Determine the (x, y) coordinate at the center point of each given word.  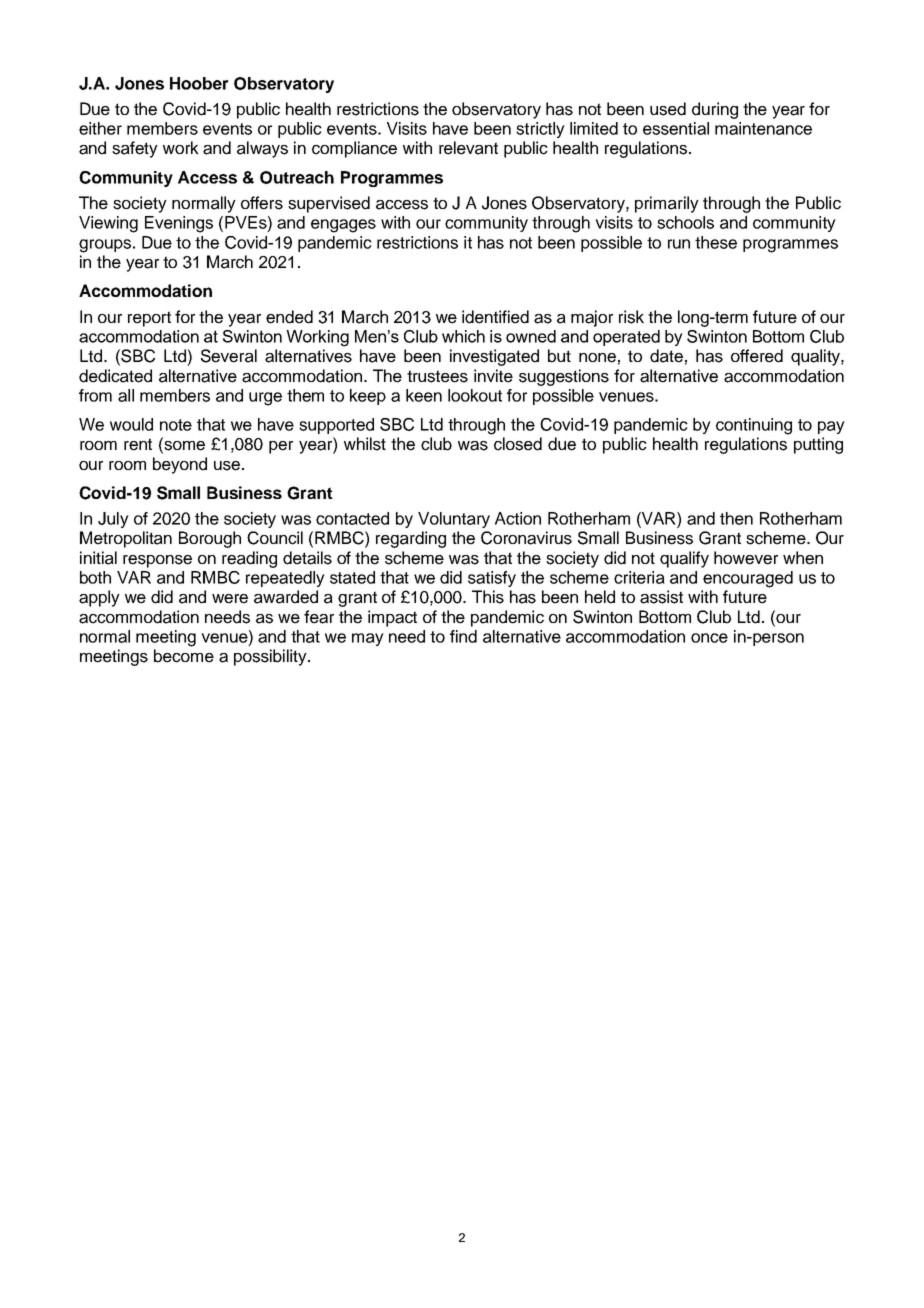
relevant (468, 148)
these (716, 242)
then (736, 518)
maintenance (763, 128)
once (709, 638)
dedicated (115, 376)
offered (757, 356)
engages (343, 226)
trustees (437, 376)
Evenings (179, 224)
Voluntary (454, 520)
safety (135, 149)
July (113, 520)
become (184, 656)
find (463, 636)
